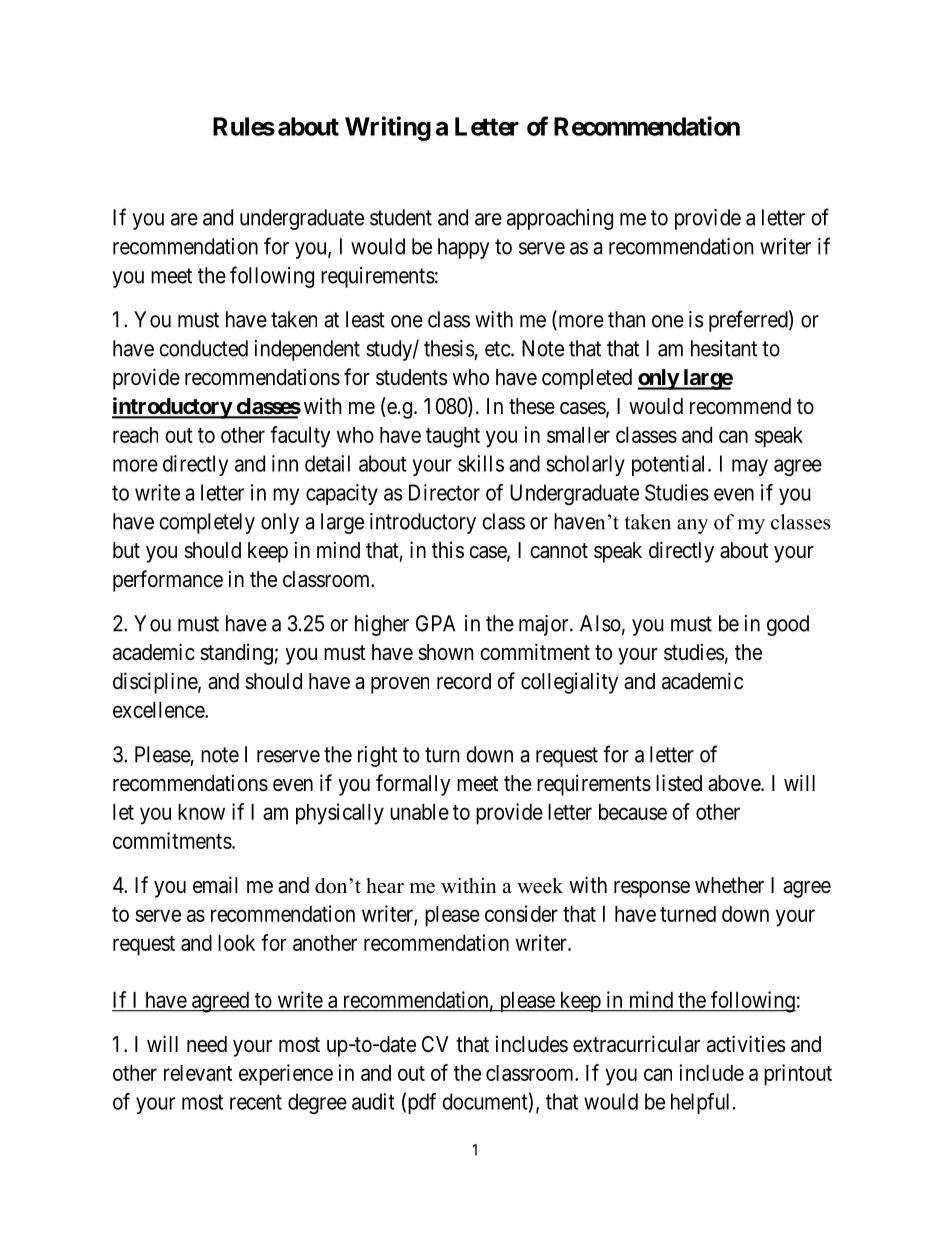  What do you see at coordinates (207, 523) in the image?
I see `completely` at bounding box center [207, 523].
